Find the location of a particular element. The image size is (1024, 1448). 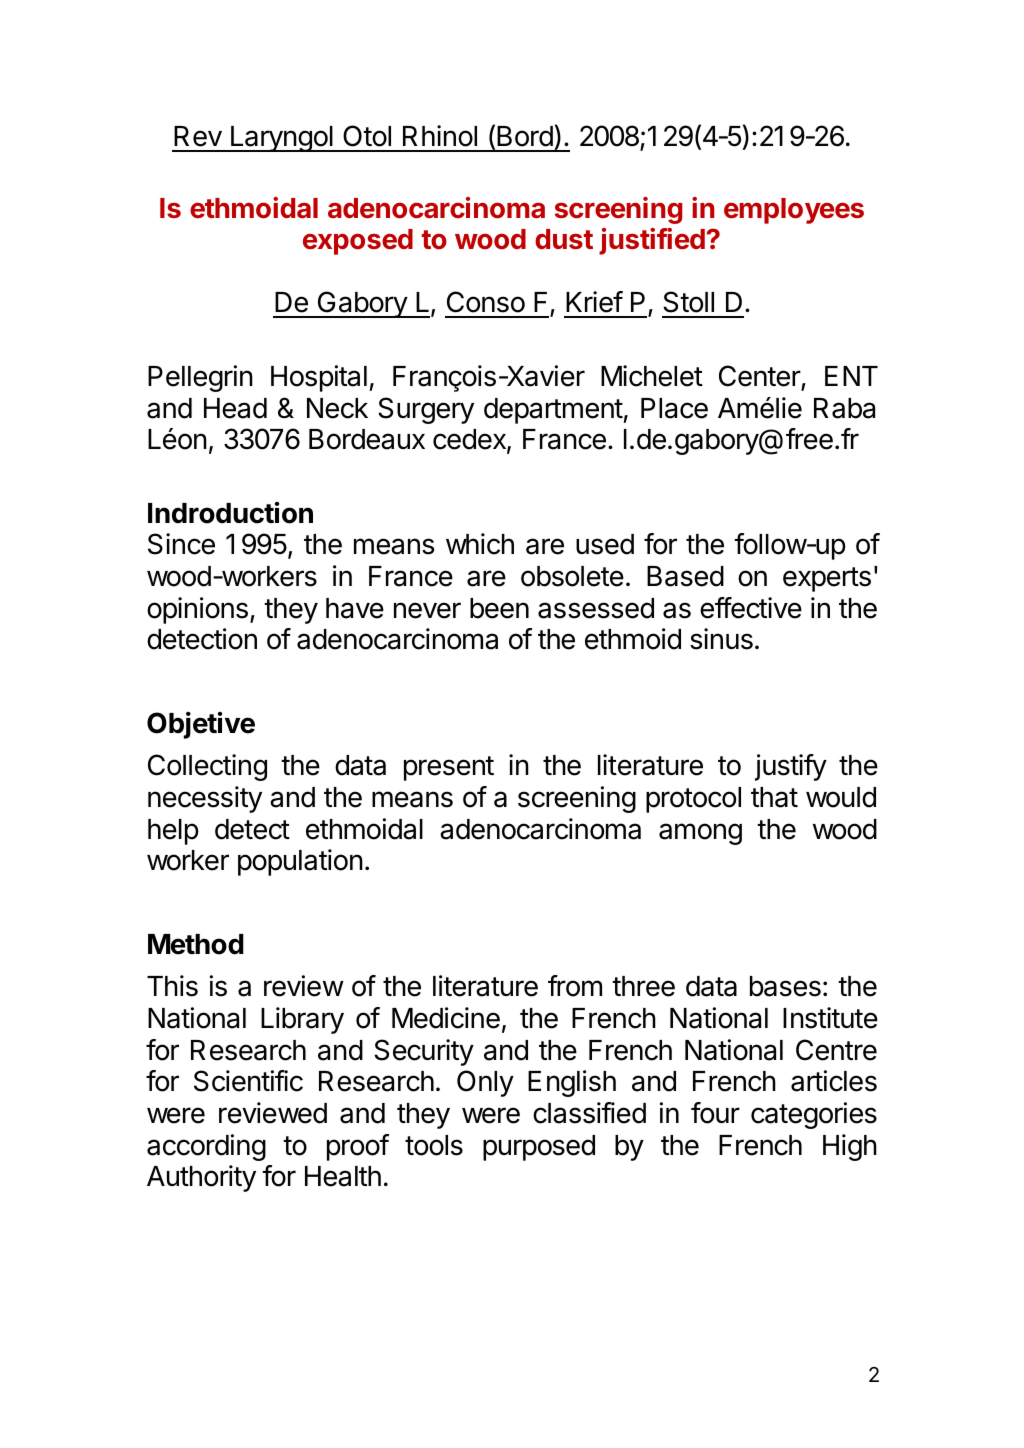

employees is located at coordinates (794, 211).
